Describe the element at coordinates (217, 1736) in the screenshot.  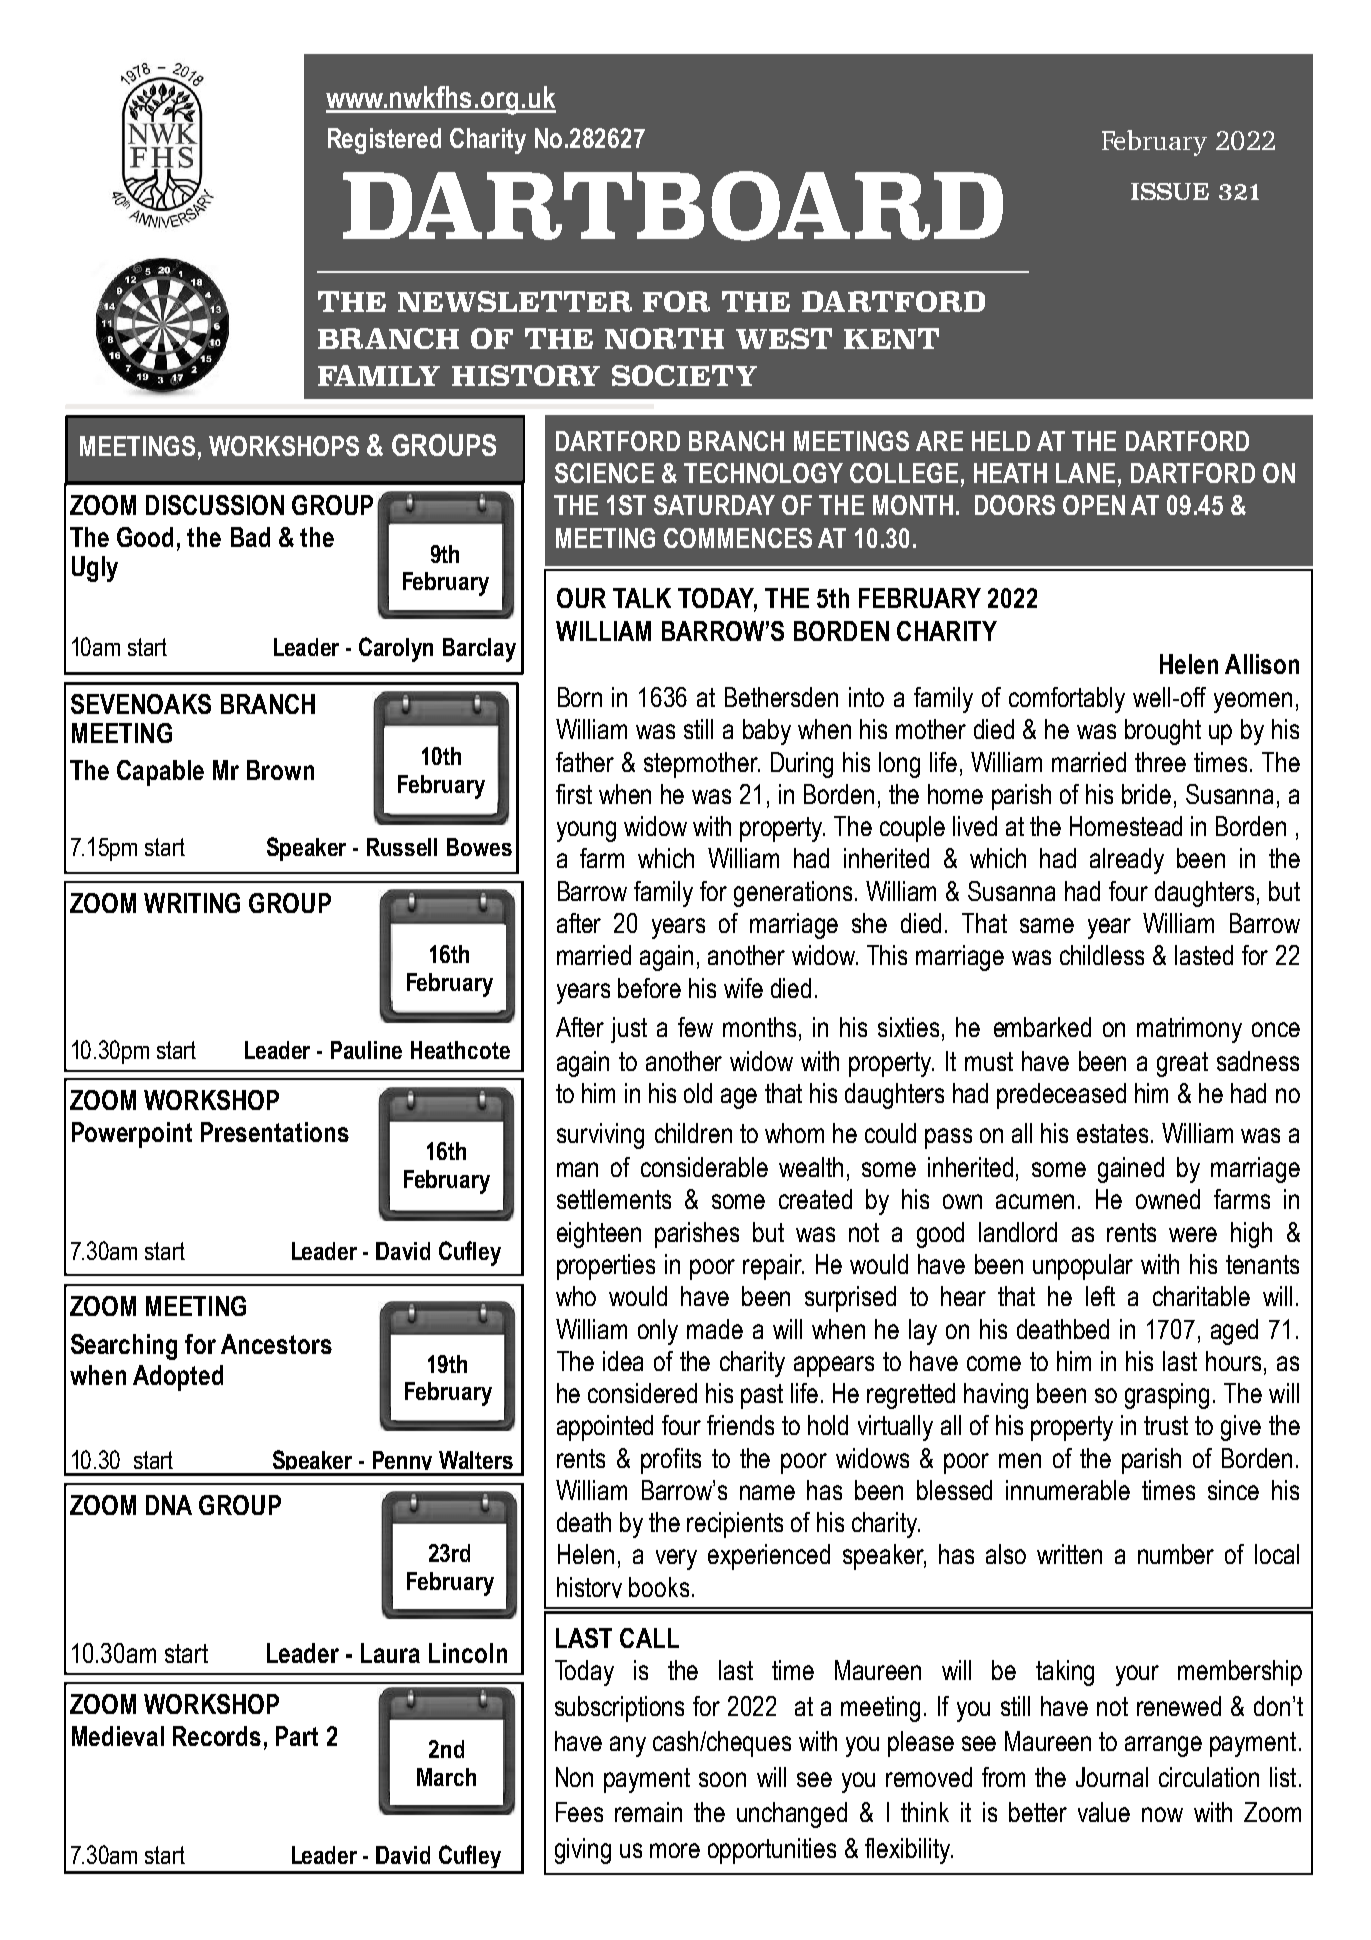
I see `Records` at that location.
